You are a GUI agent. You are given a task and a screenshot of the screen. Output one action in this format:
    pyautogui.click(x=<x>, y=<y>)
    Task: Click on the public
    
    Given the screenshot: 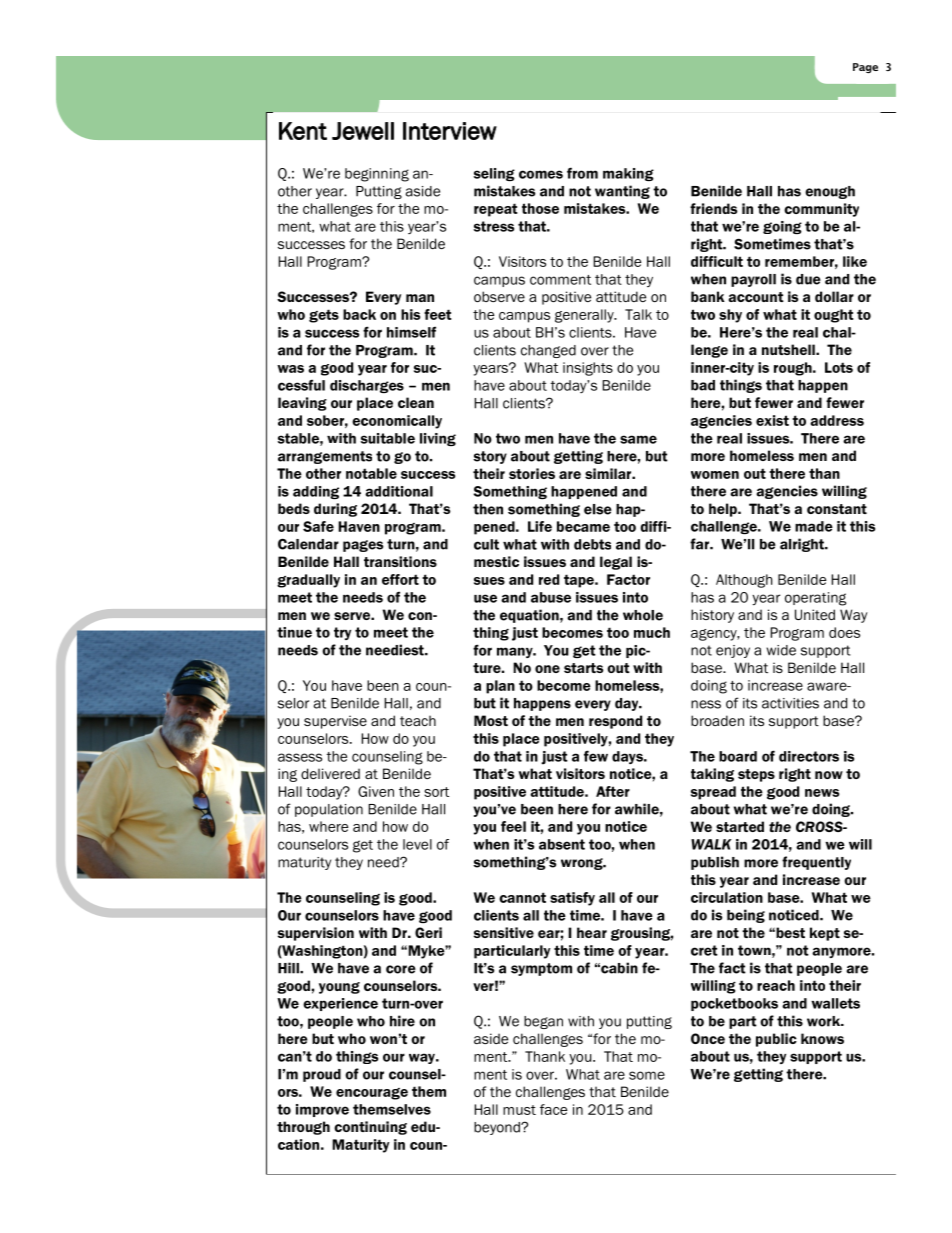 What is the action you would take?
    pyautogui.click(x=776, y=1040)
